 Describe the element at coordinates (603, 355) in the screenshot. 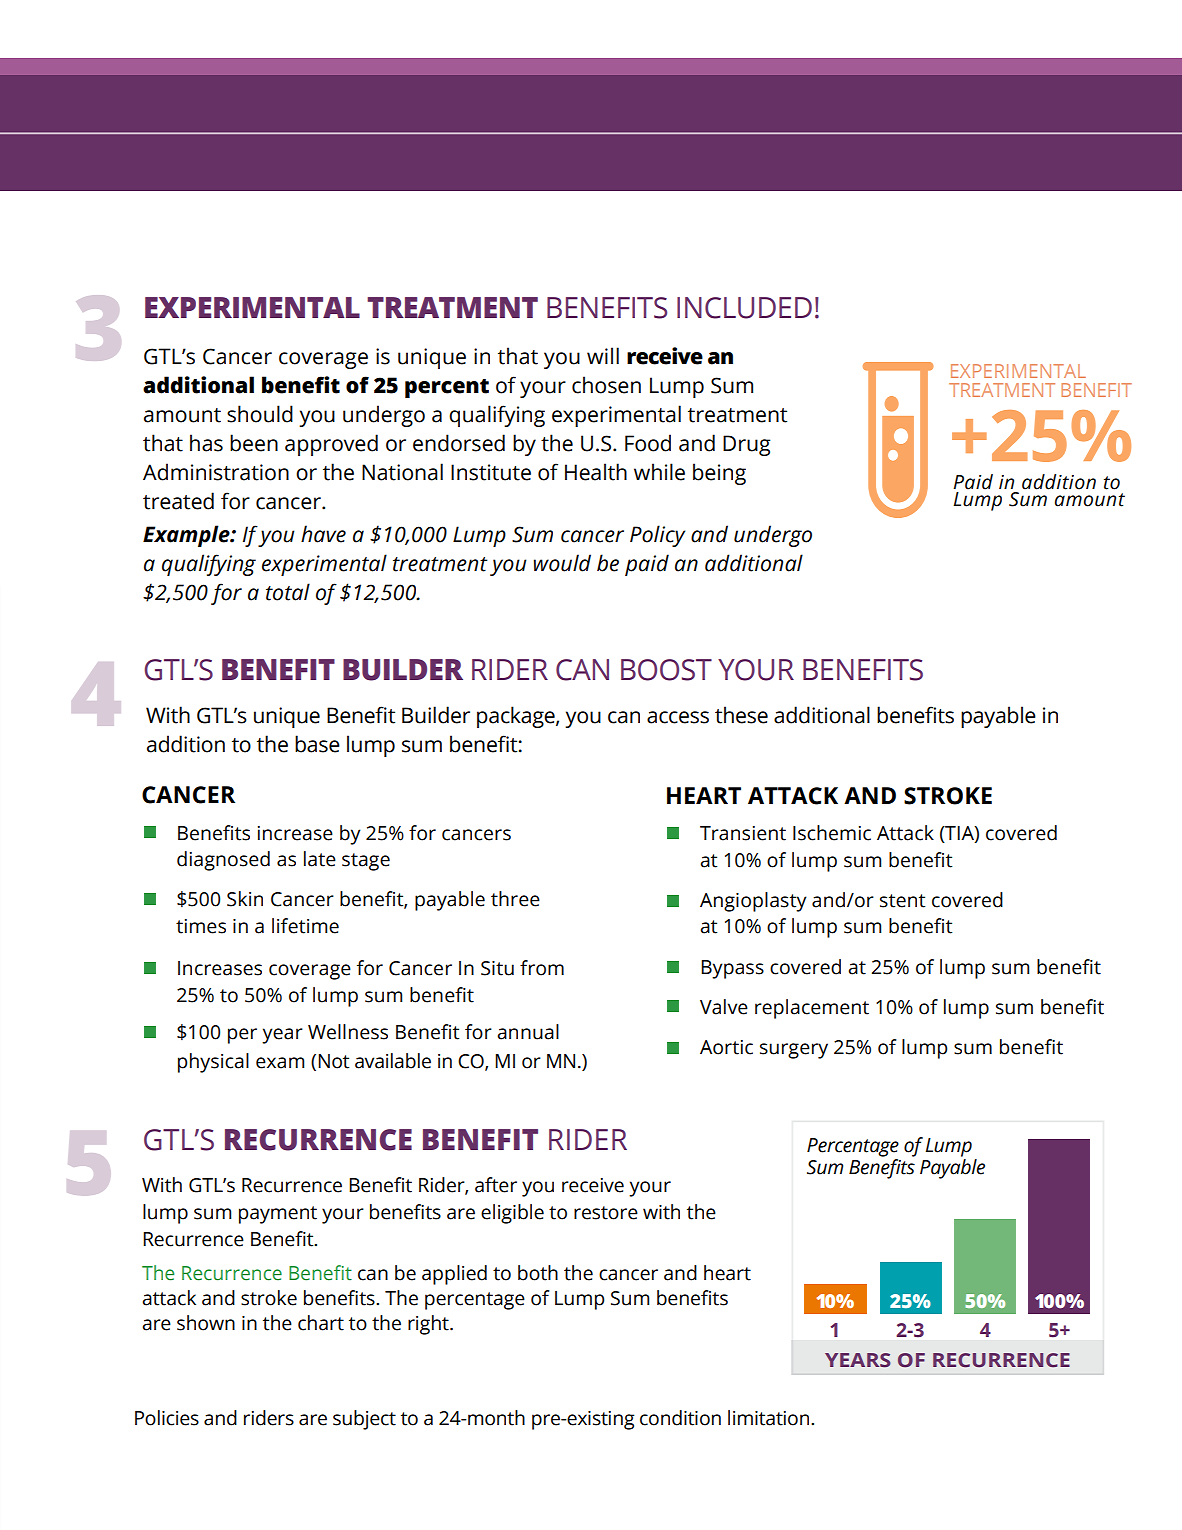

I see `will` at that location.
